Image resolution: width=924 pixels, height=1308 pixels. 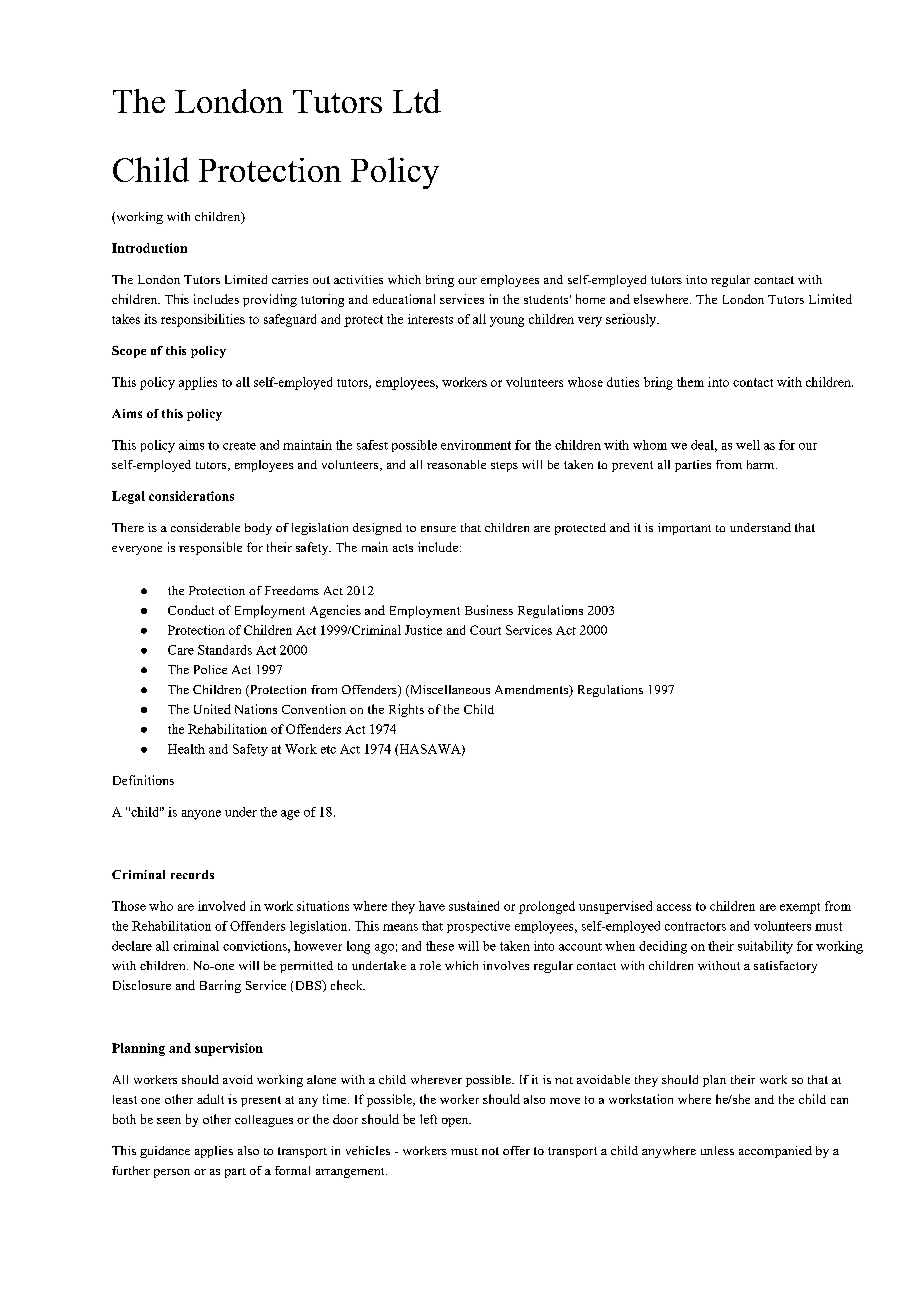 What do you see at coordinates (201, 815) in the document?
I see `anyone` at bounding box center [201, 815].
